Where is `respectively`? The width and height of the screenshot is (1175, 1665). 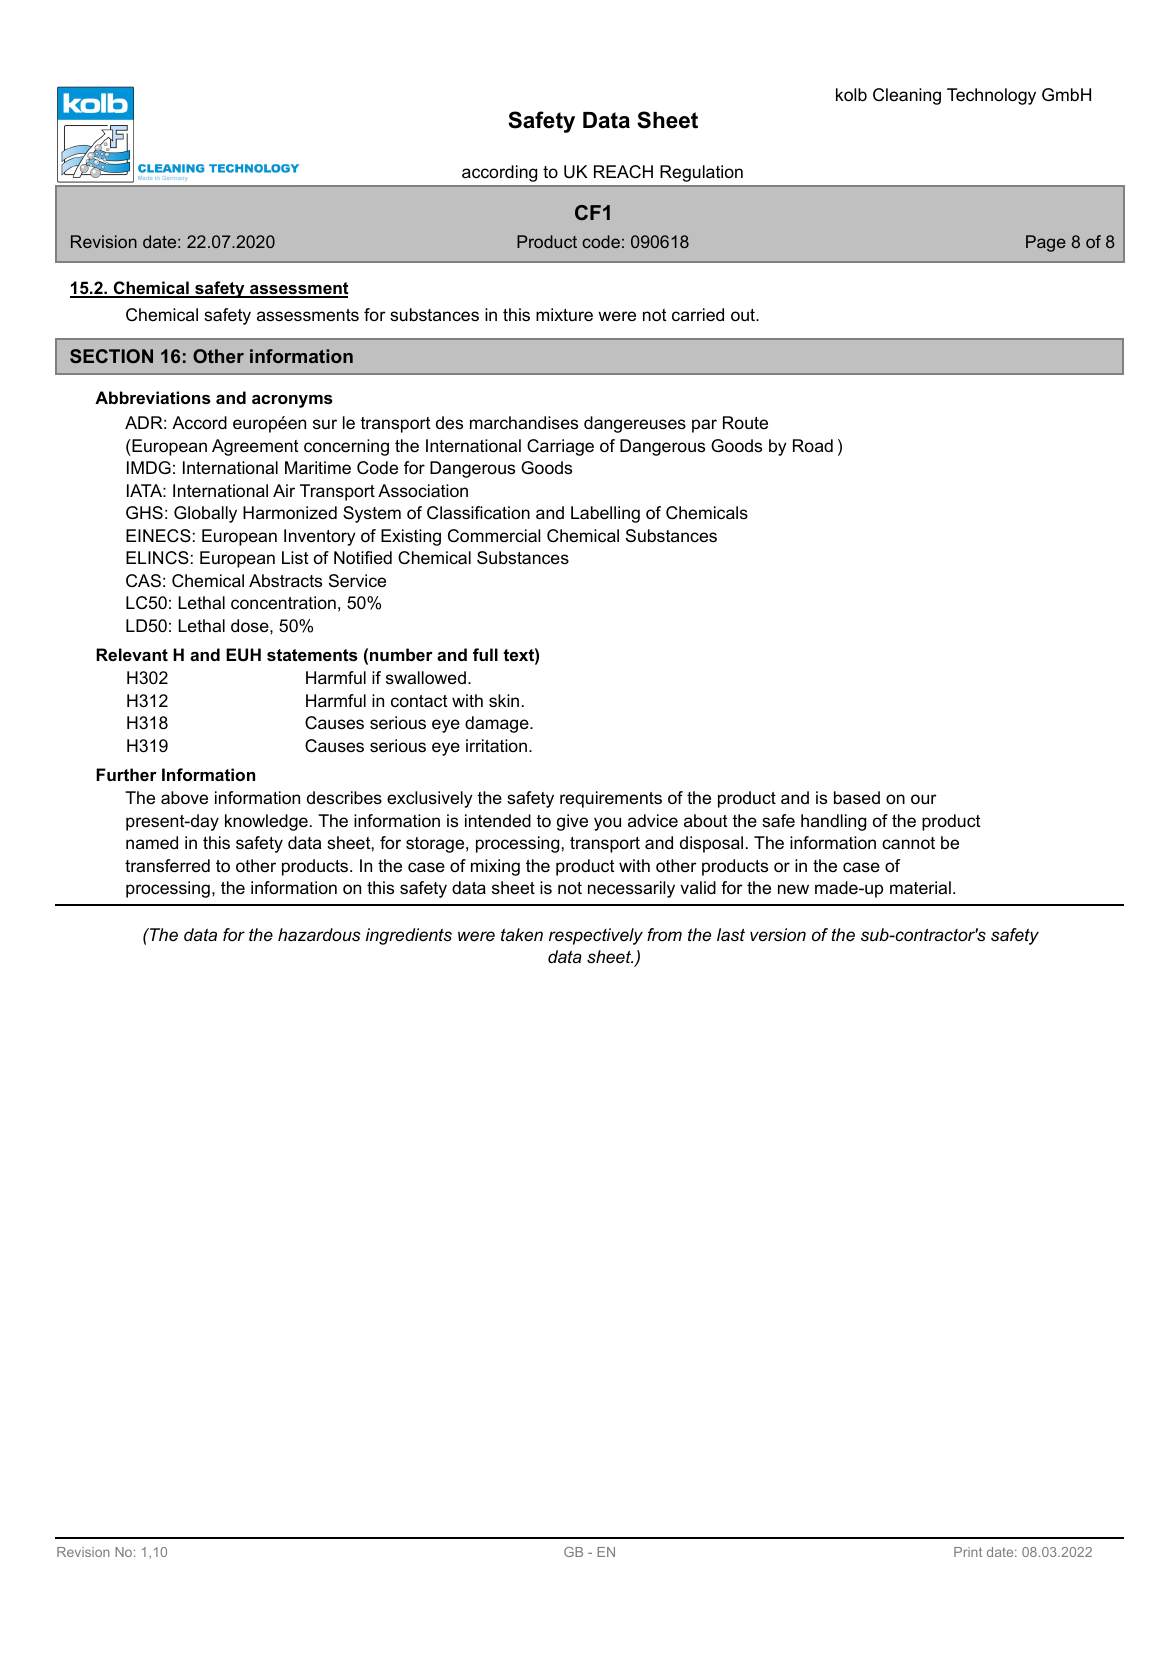
respectively is located at coordinates (596, 936).
